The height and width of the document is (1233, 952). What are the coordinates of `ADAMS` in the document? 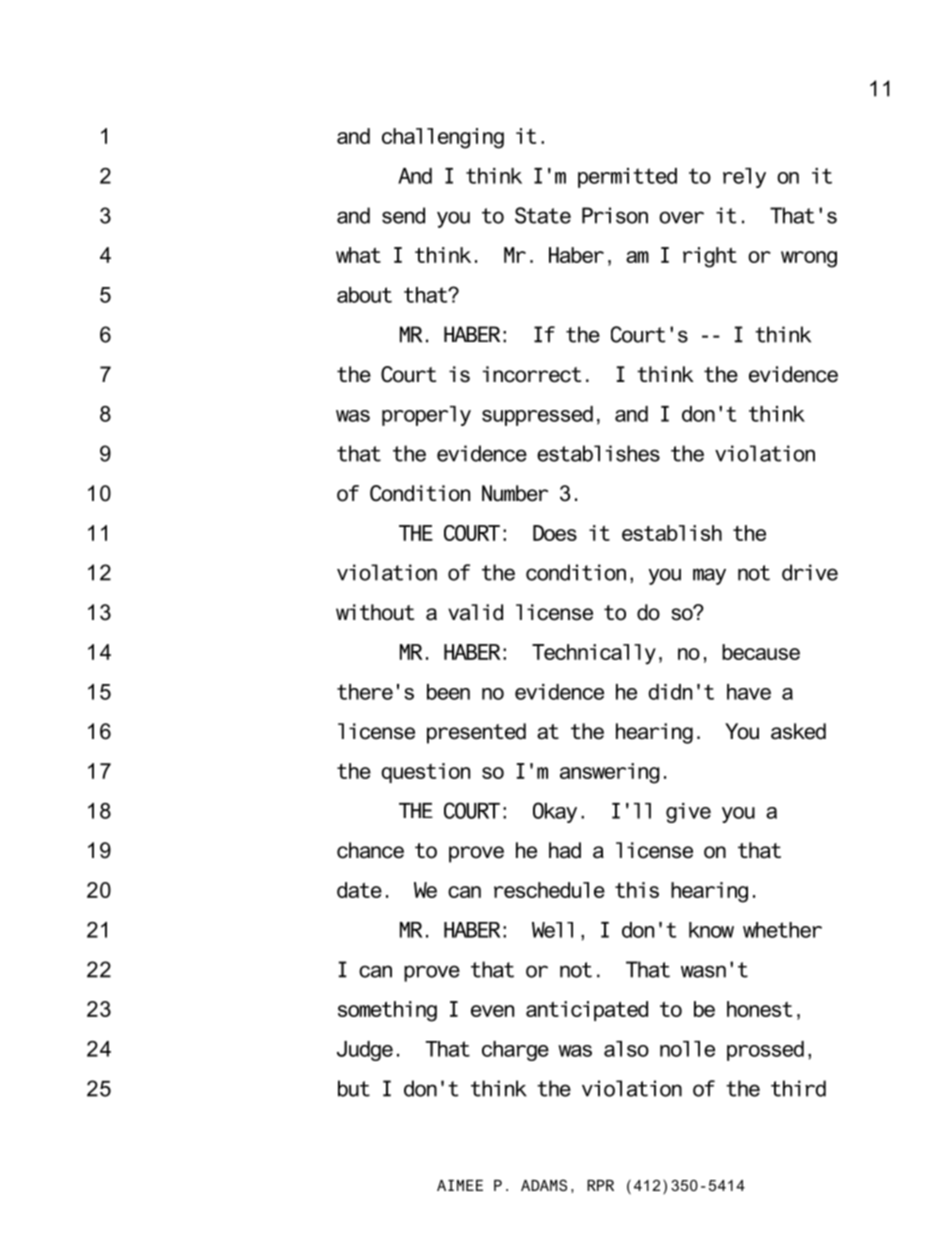 It's located at (544, 1185).
